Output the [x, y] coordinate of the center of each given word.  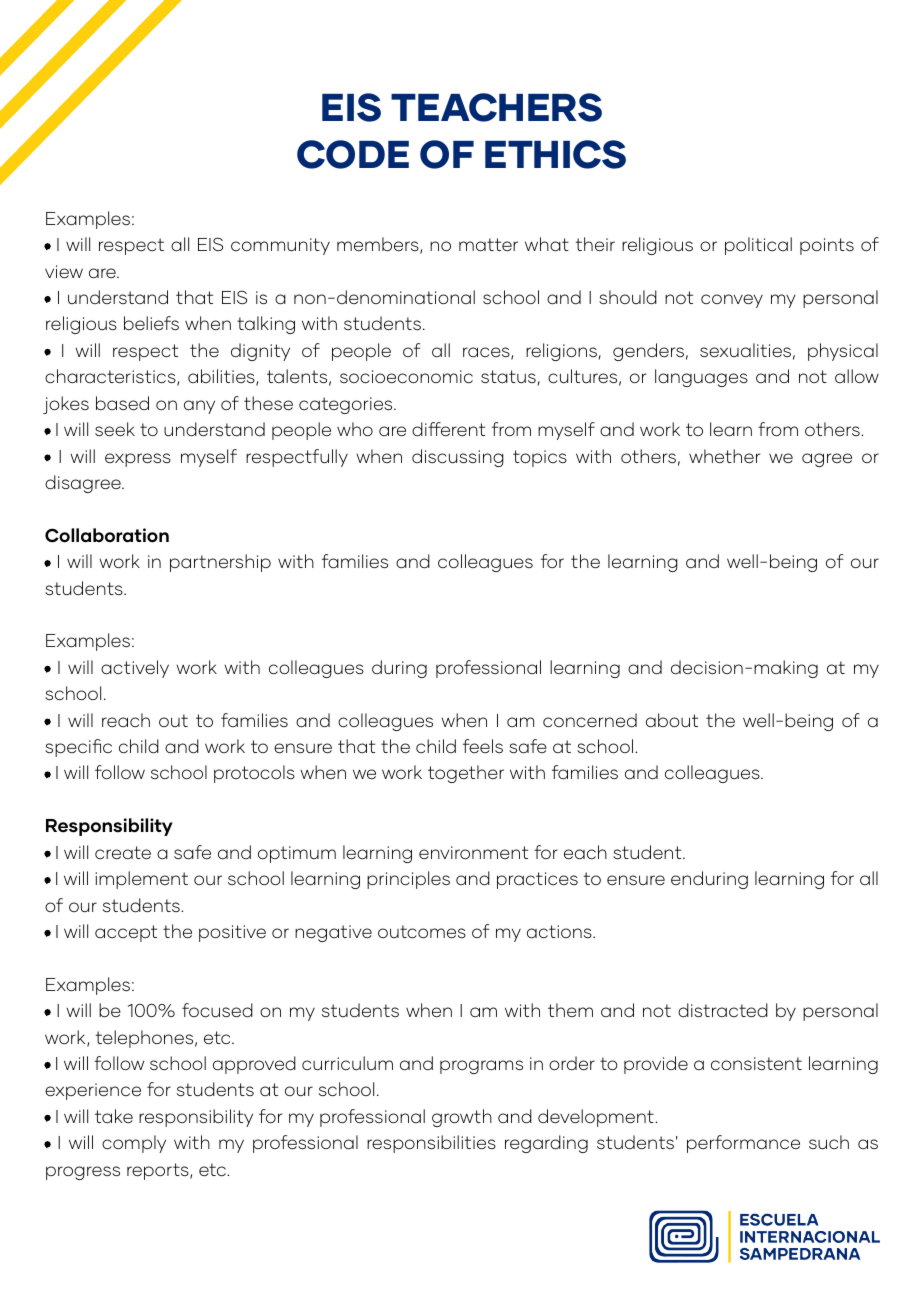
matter [488, 245]
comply [134, 1144]
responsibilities [431, 1144]
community [280, 246]
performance [743, 1144]
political [758, 246]
